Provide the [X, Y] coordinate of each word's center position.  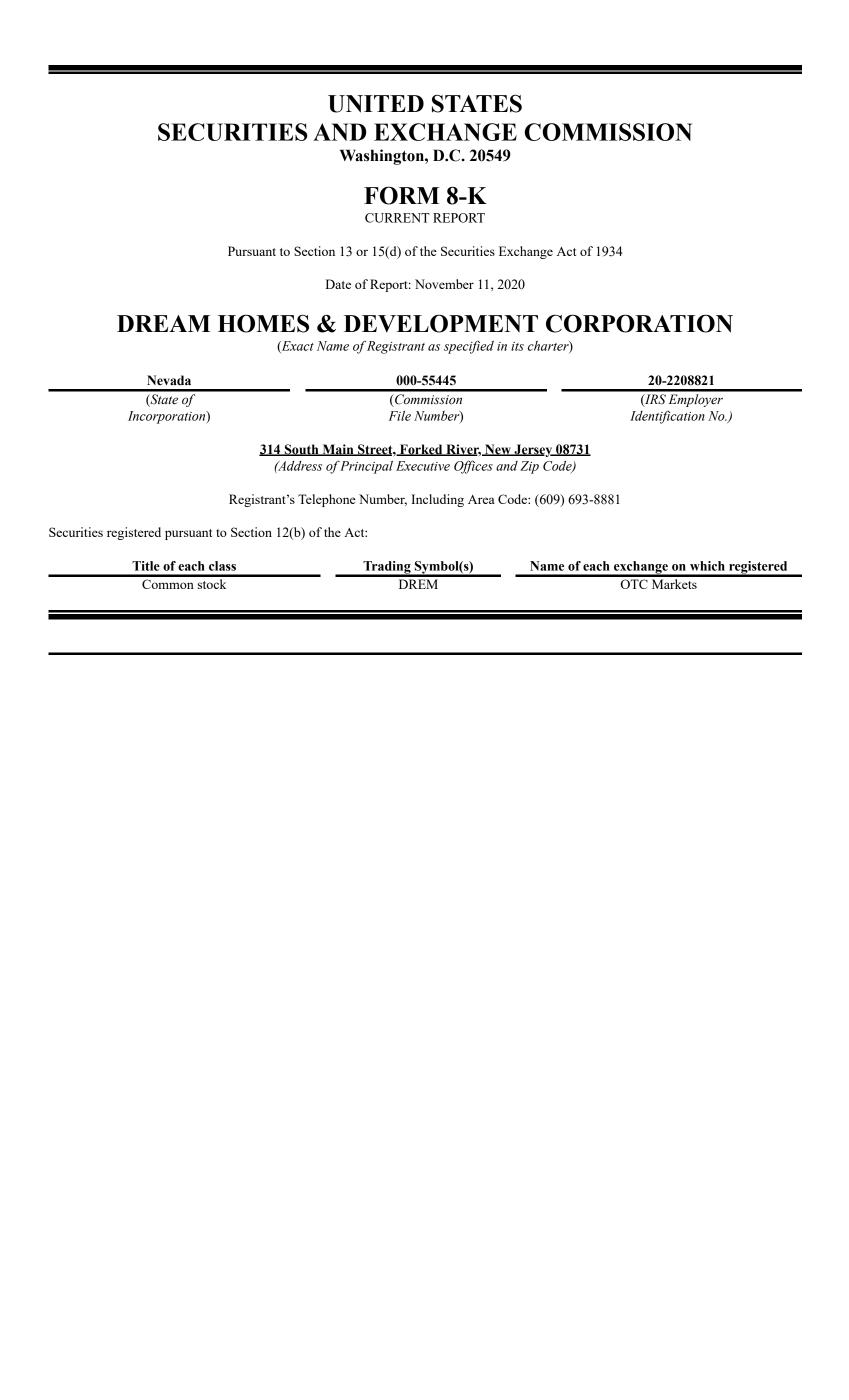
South [301, 450]
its [517, 346]
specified [469, 347]
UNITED [376, 104]
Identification [667, 417]
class [222, 566]
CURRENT [397, 218]
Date [338, 284]
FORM [401, 195]
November [444, 284]
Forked [421, 450]
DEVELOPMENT [441, 323]
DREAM [163, 323]
